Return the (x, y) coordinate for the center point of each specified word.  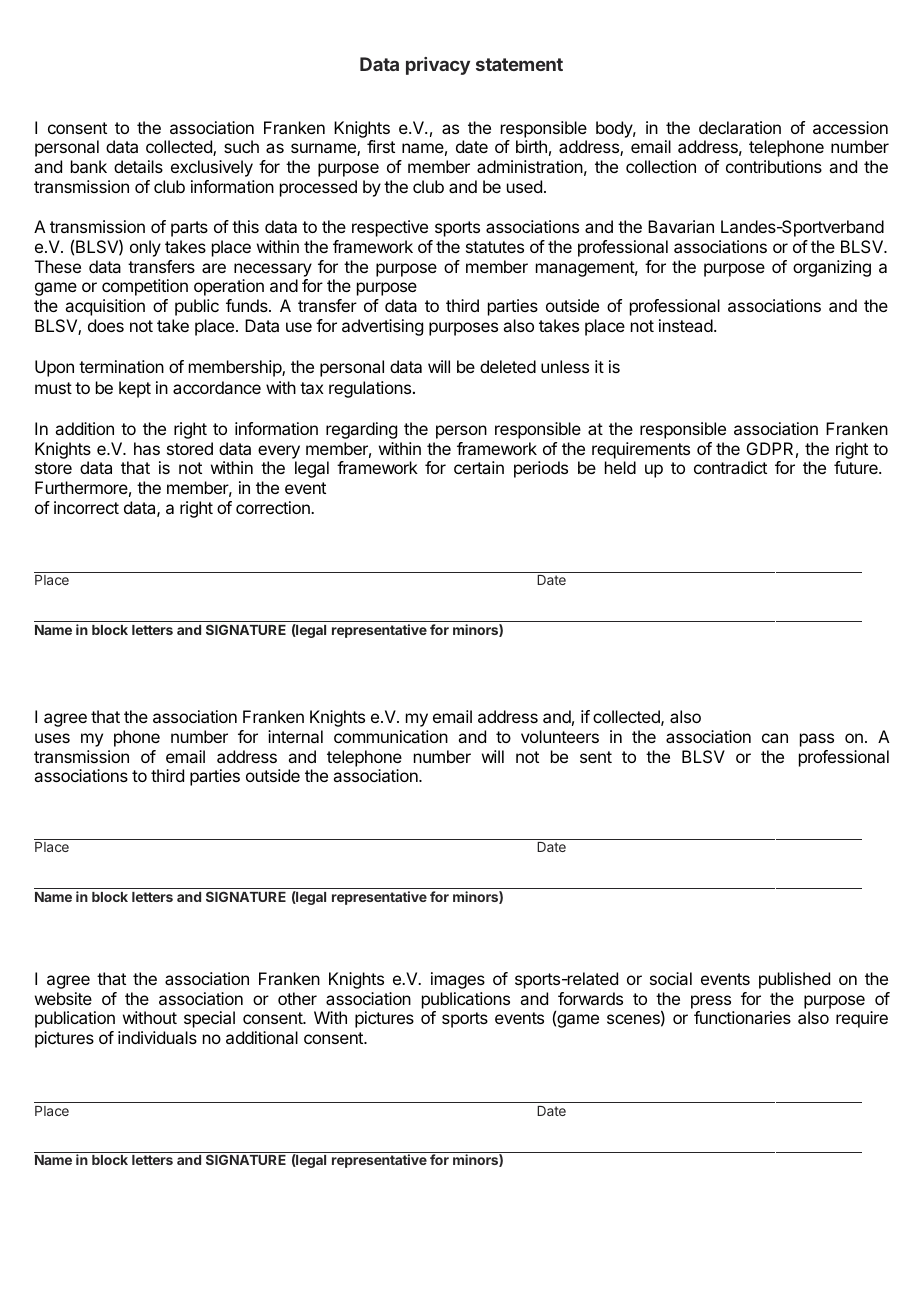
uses (52, 738)
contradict (730, 467)
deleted (508, 366)
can (775, 738)
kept (135, 389)
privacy (438, 66)
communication (391, 736)
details (138, 166)
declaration (740, 127)
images (458, 980)
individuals (157, 1037)
